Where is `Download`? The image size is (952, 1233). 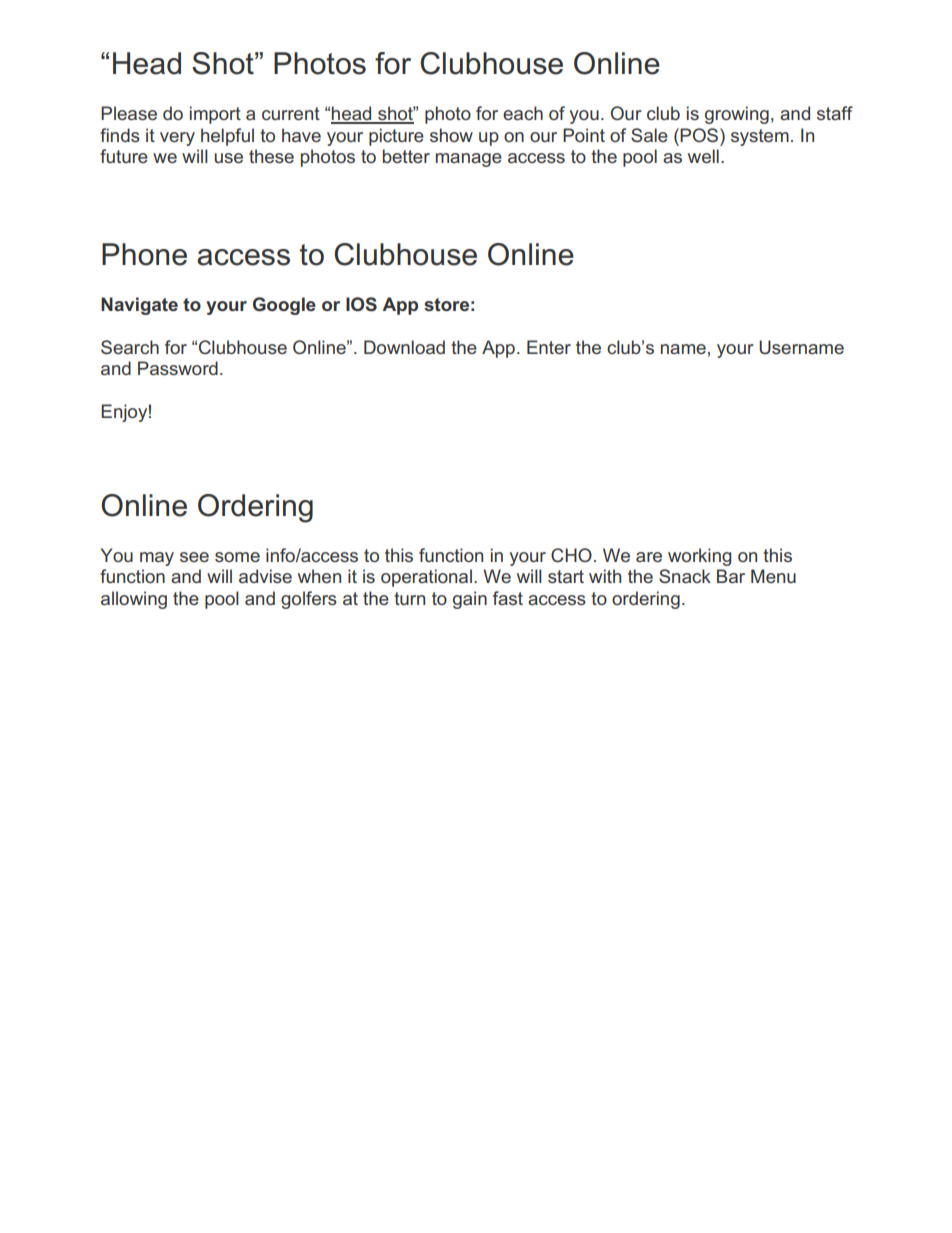 Download is located at coordinates (404, 347).
